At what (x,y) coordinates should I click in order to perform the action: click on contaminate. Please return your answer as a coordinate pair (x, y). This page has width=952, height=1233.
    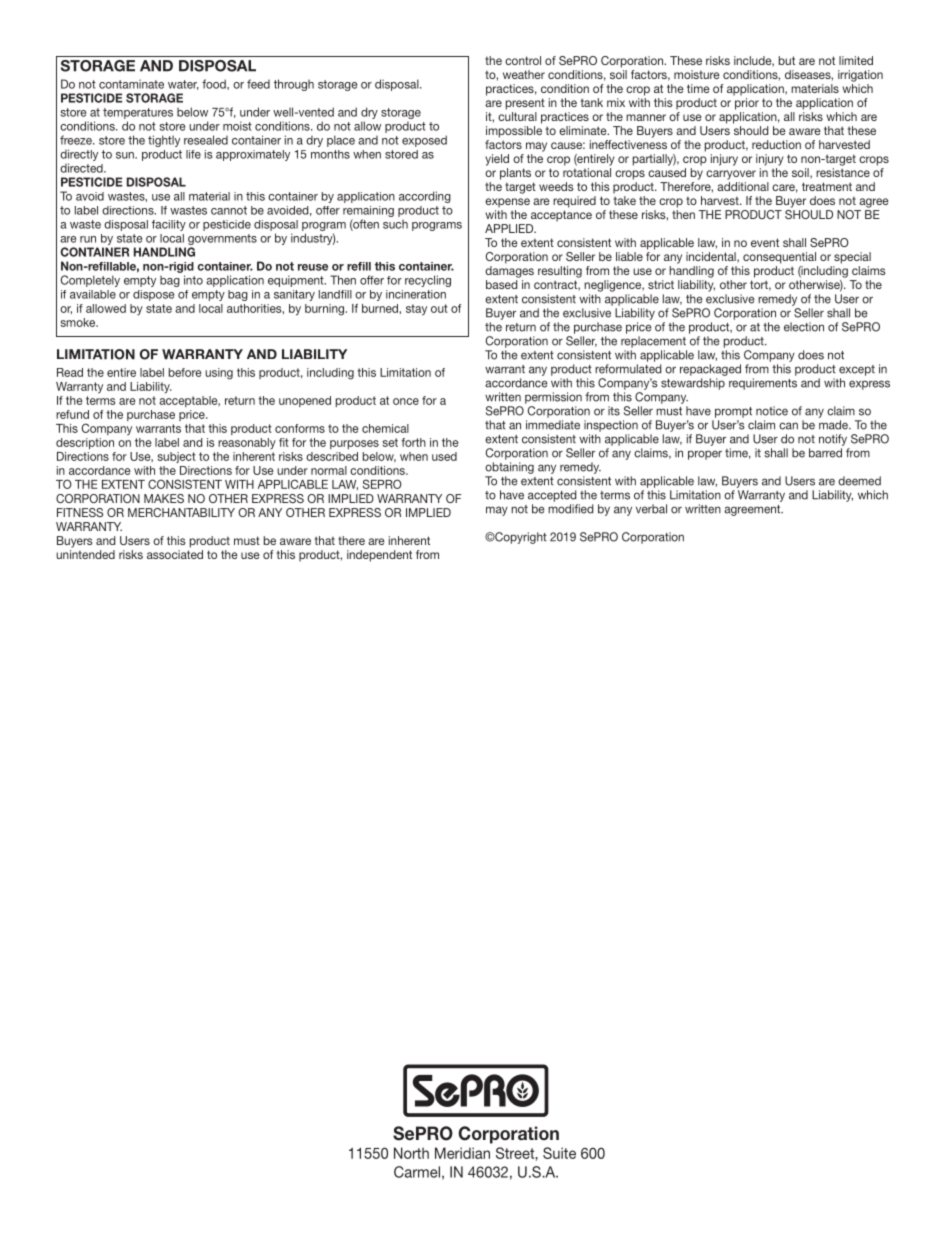
    Looking at the image, I should click on (131, 84).
